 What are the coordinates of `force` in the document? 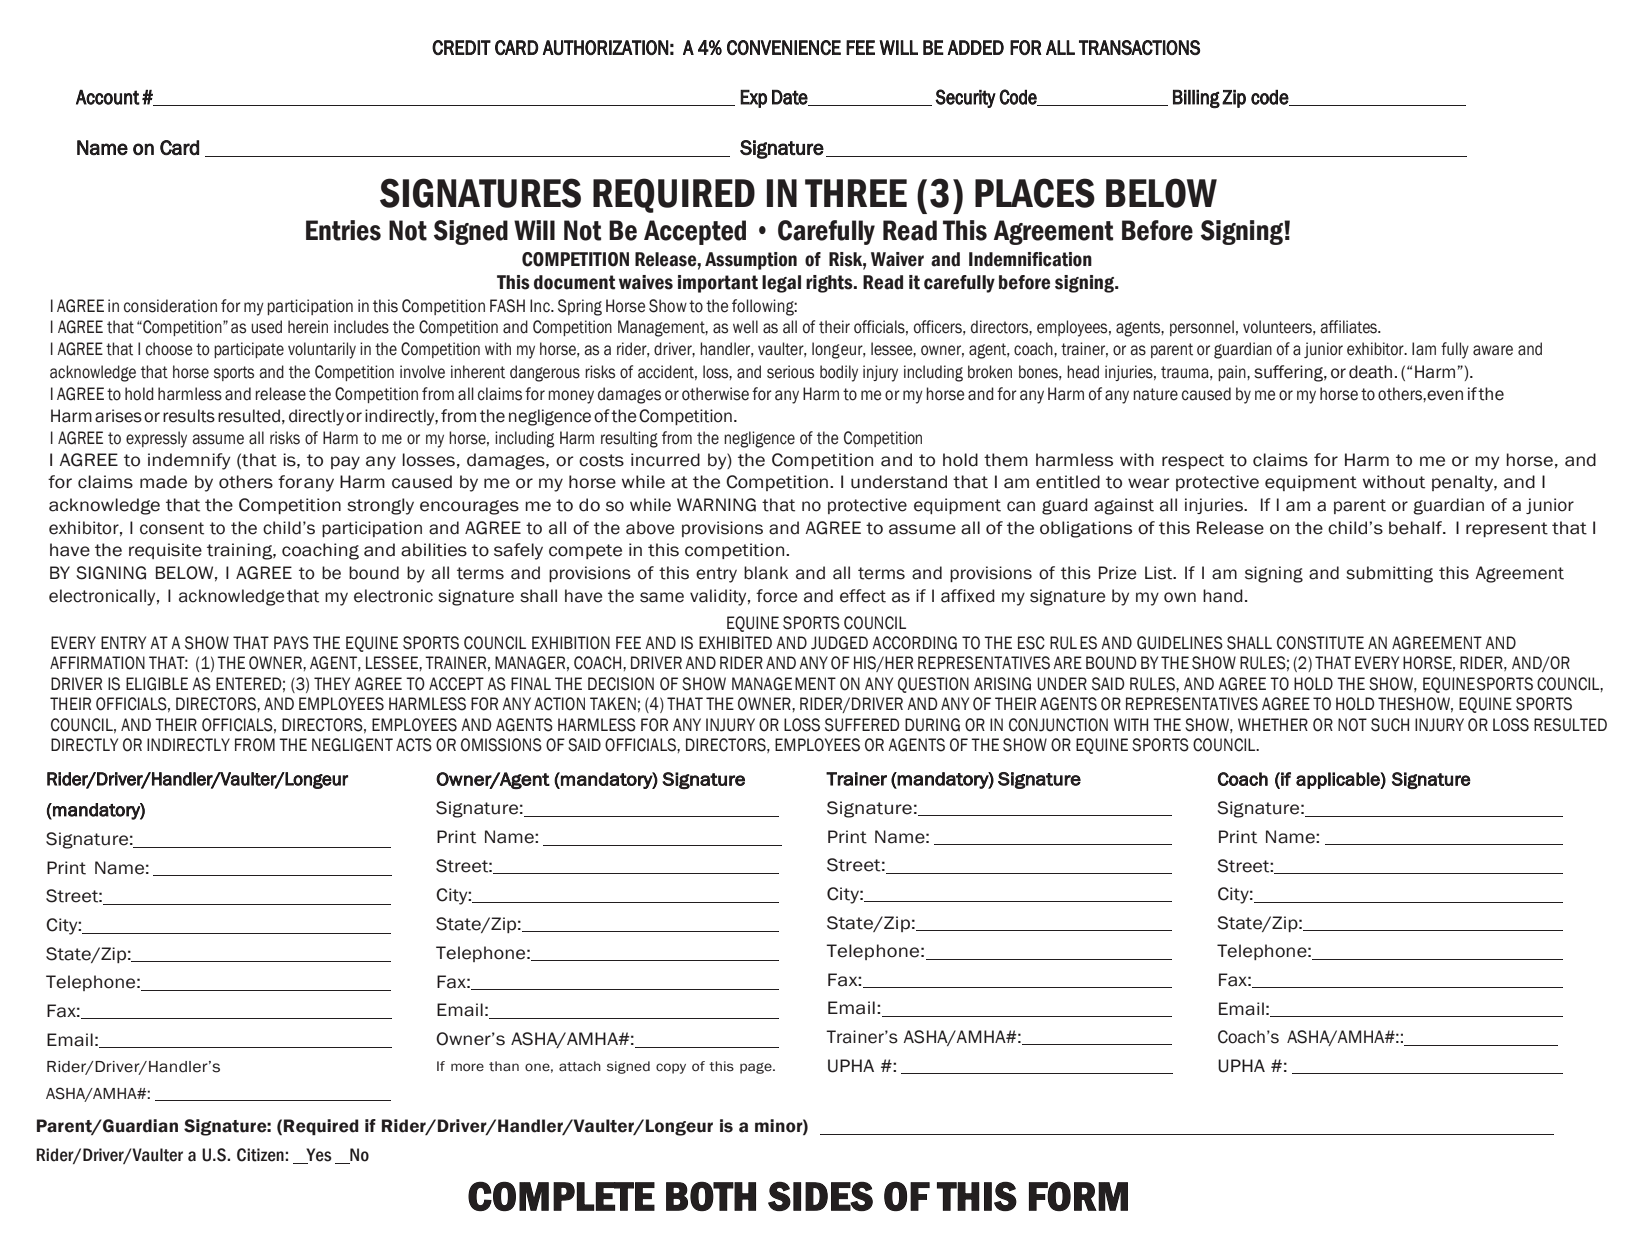 It's located at (776, 596).
